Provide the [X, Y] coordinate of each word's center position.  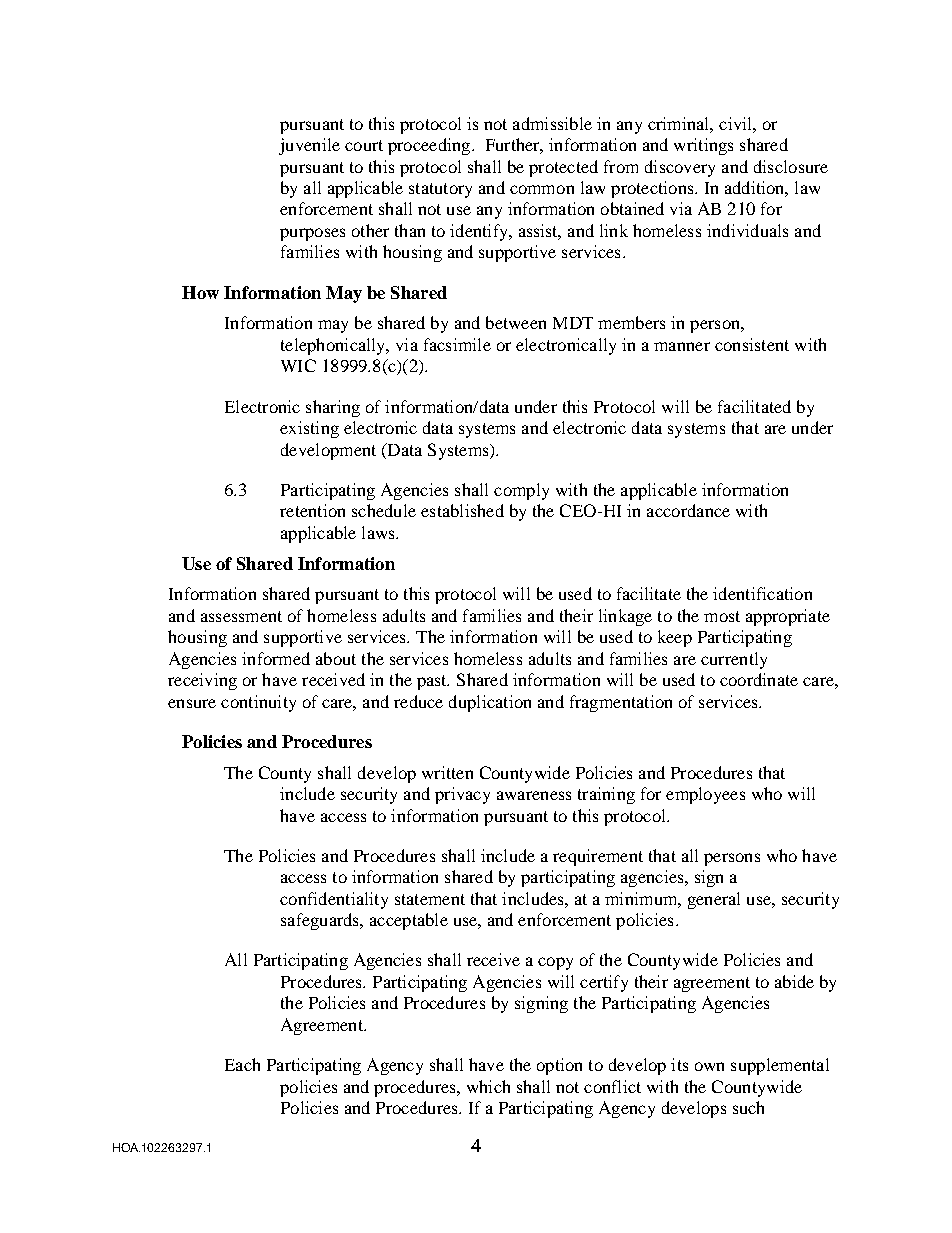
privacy [462, 795]
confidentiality [334, 900]
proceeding [430, 146]
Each [242, 1064]
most [722, 616]
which [488, 1086]
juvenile [309, 146]
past [433, 682]
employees [705, 795]
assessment [241, 616]
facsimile [457, 344]
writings [703, 146]
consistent [752, 344]
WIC [298, 365]
